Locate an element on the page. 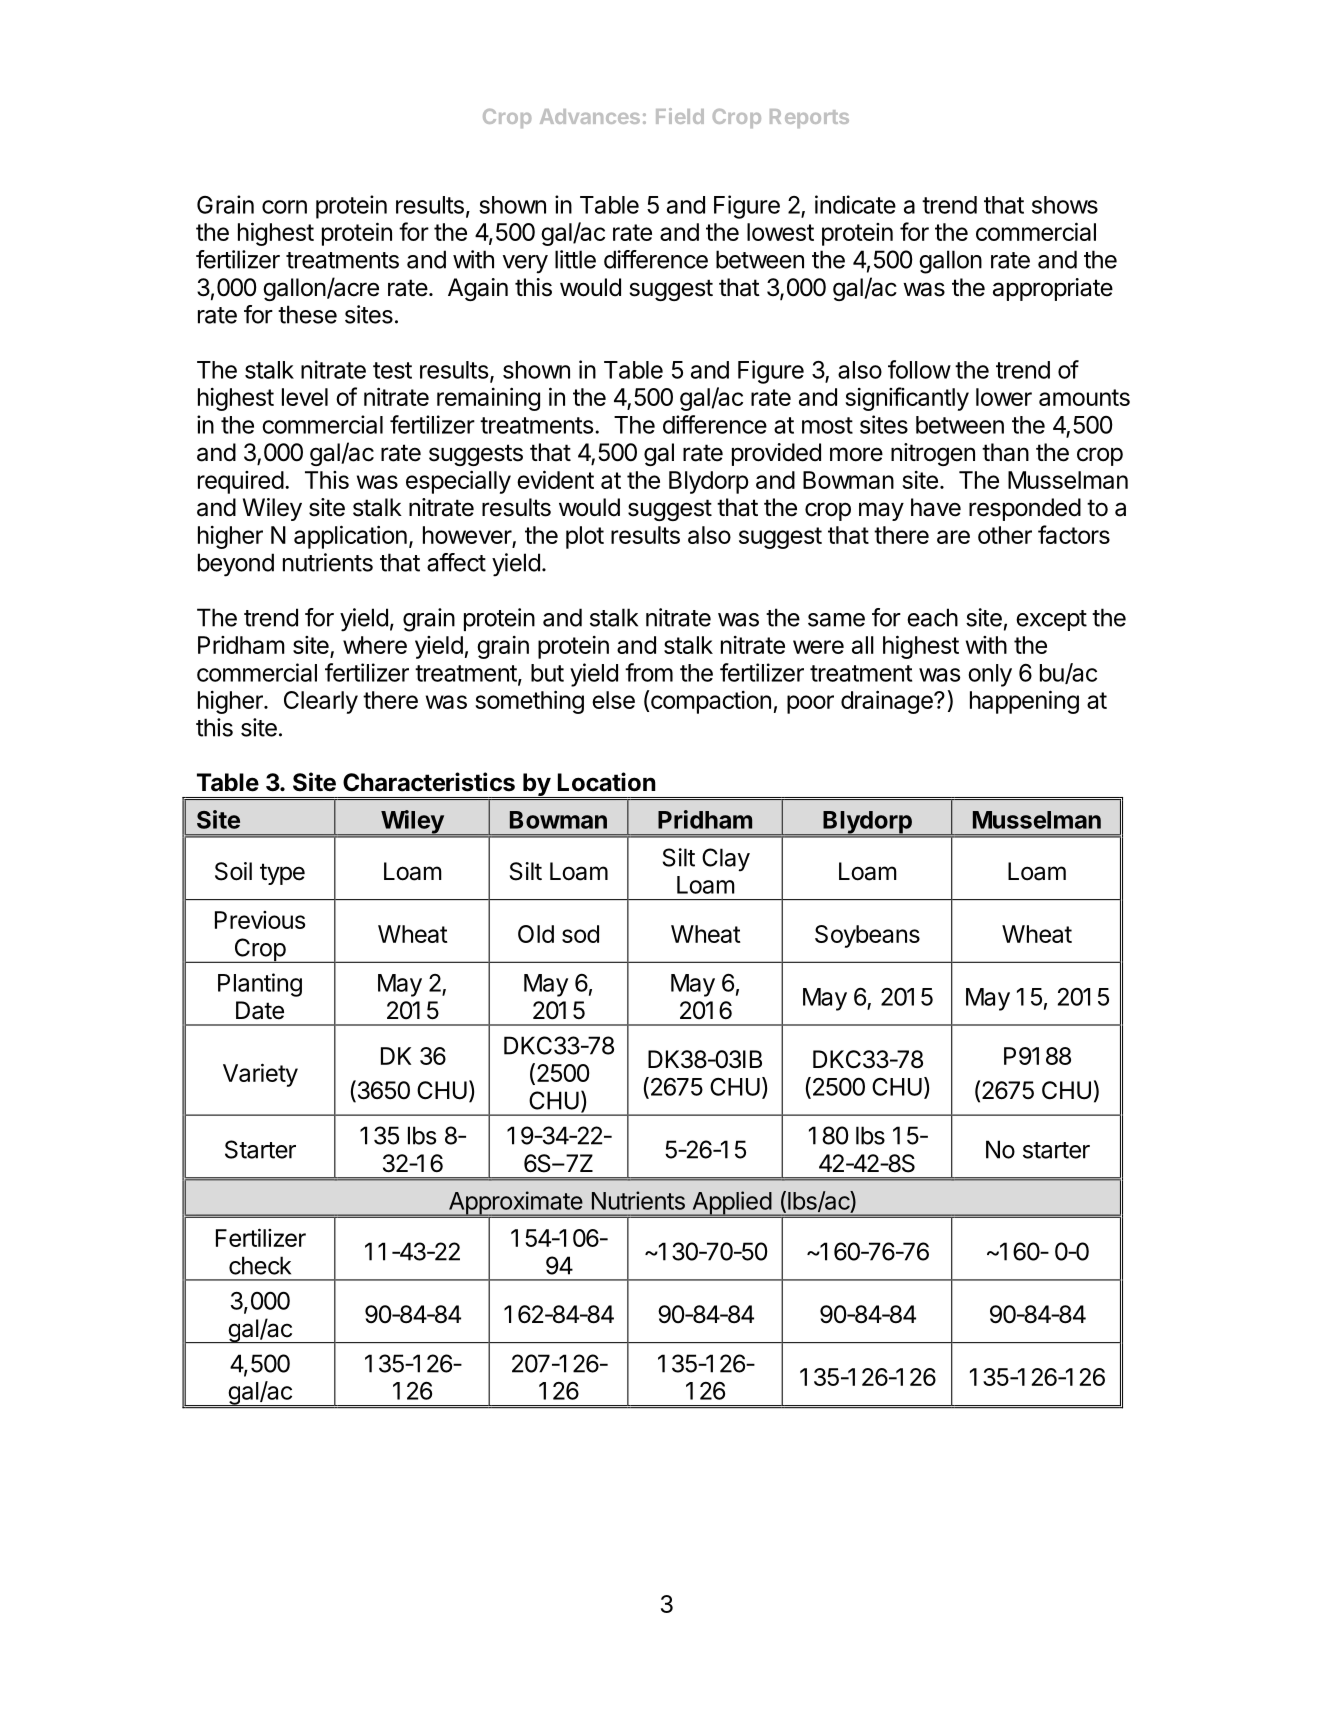  corn is located at coordinates (284, 207).
